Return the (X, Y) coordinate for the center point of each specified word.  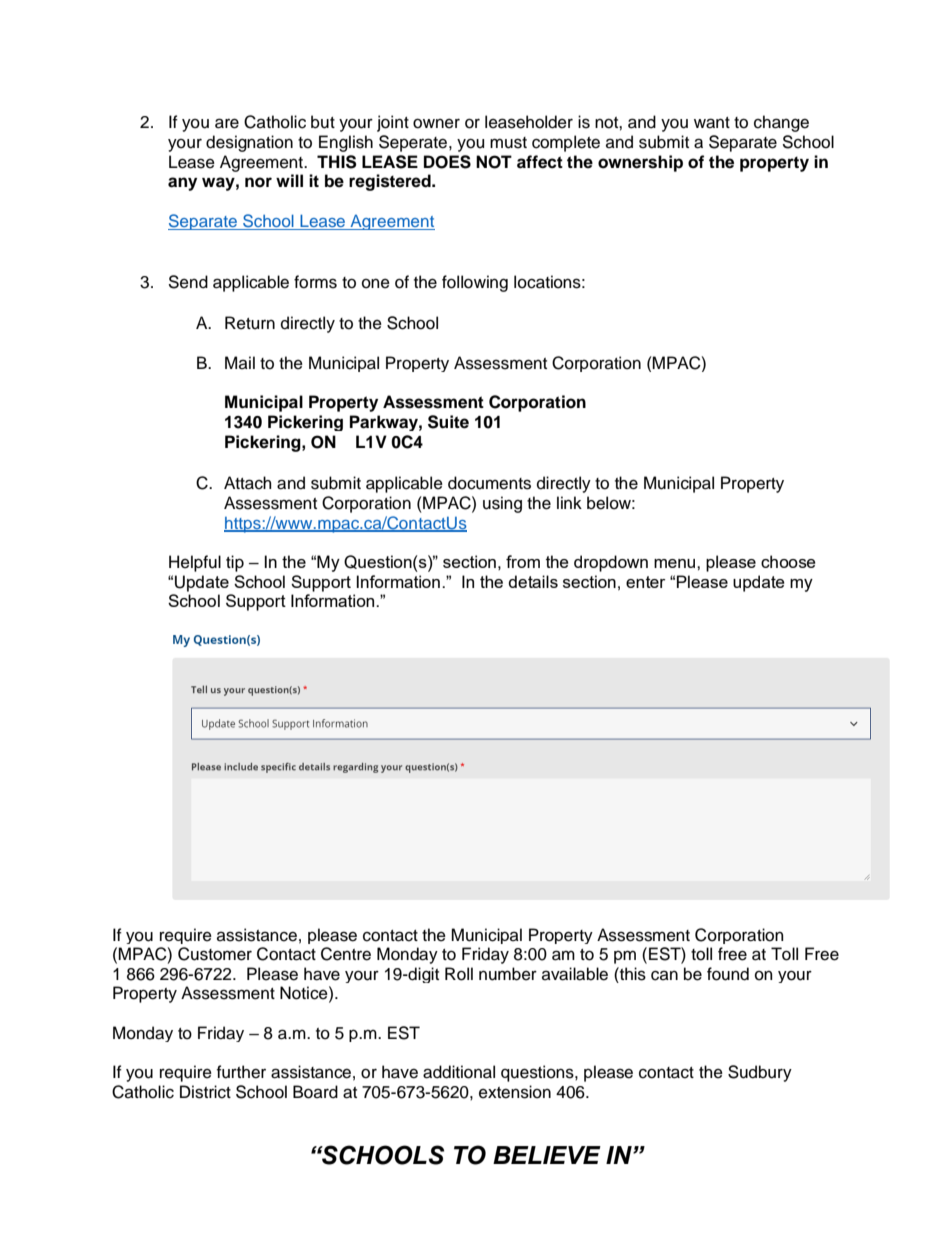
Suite (448, 422)
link (569, 502)
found (728, 974)
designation (249, 143)
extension (515, 1092)
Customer (215, 954)
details (533, 581)
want (712, 123)
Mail (240, 362)
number (508, 974)
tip (235, 563)
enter (646, 582)
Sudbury (760, 1073)
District (205, 1092)
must (508, 143)
